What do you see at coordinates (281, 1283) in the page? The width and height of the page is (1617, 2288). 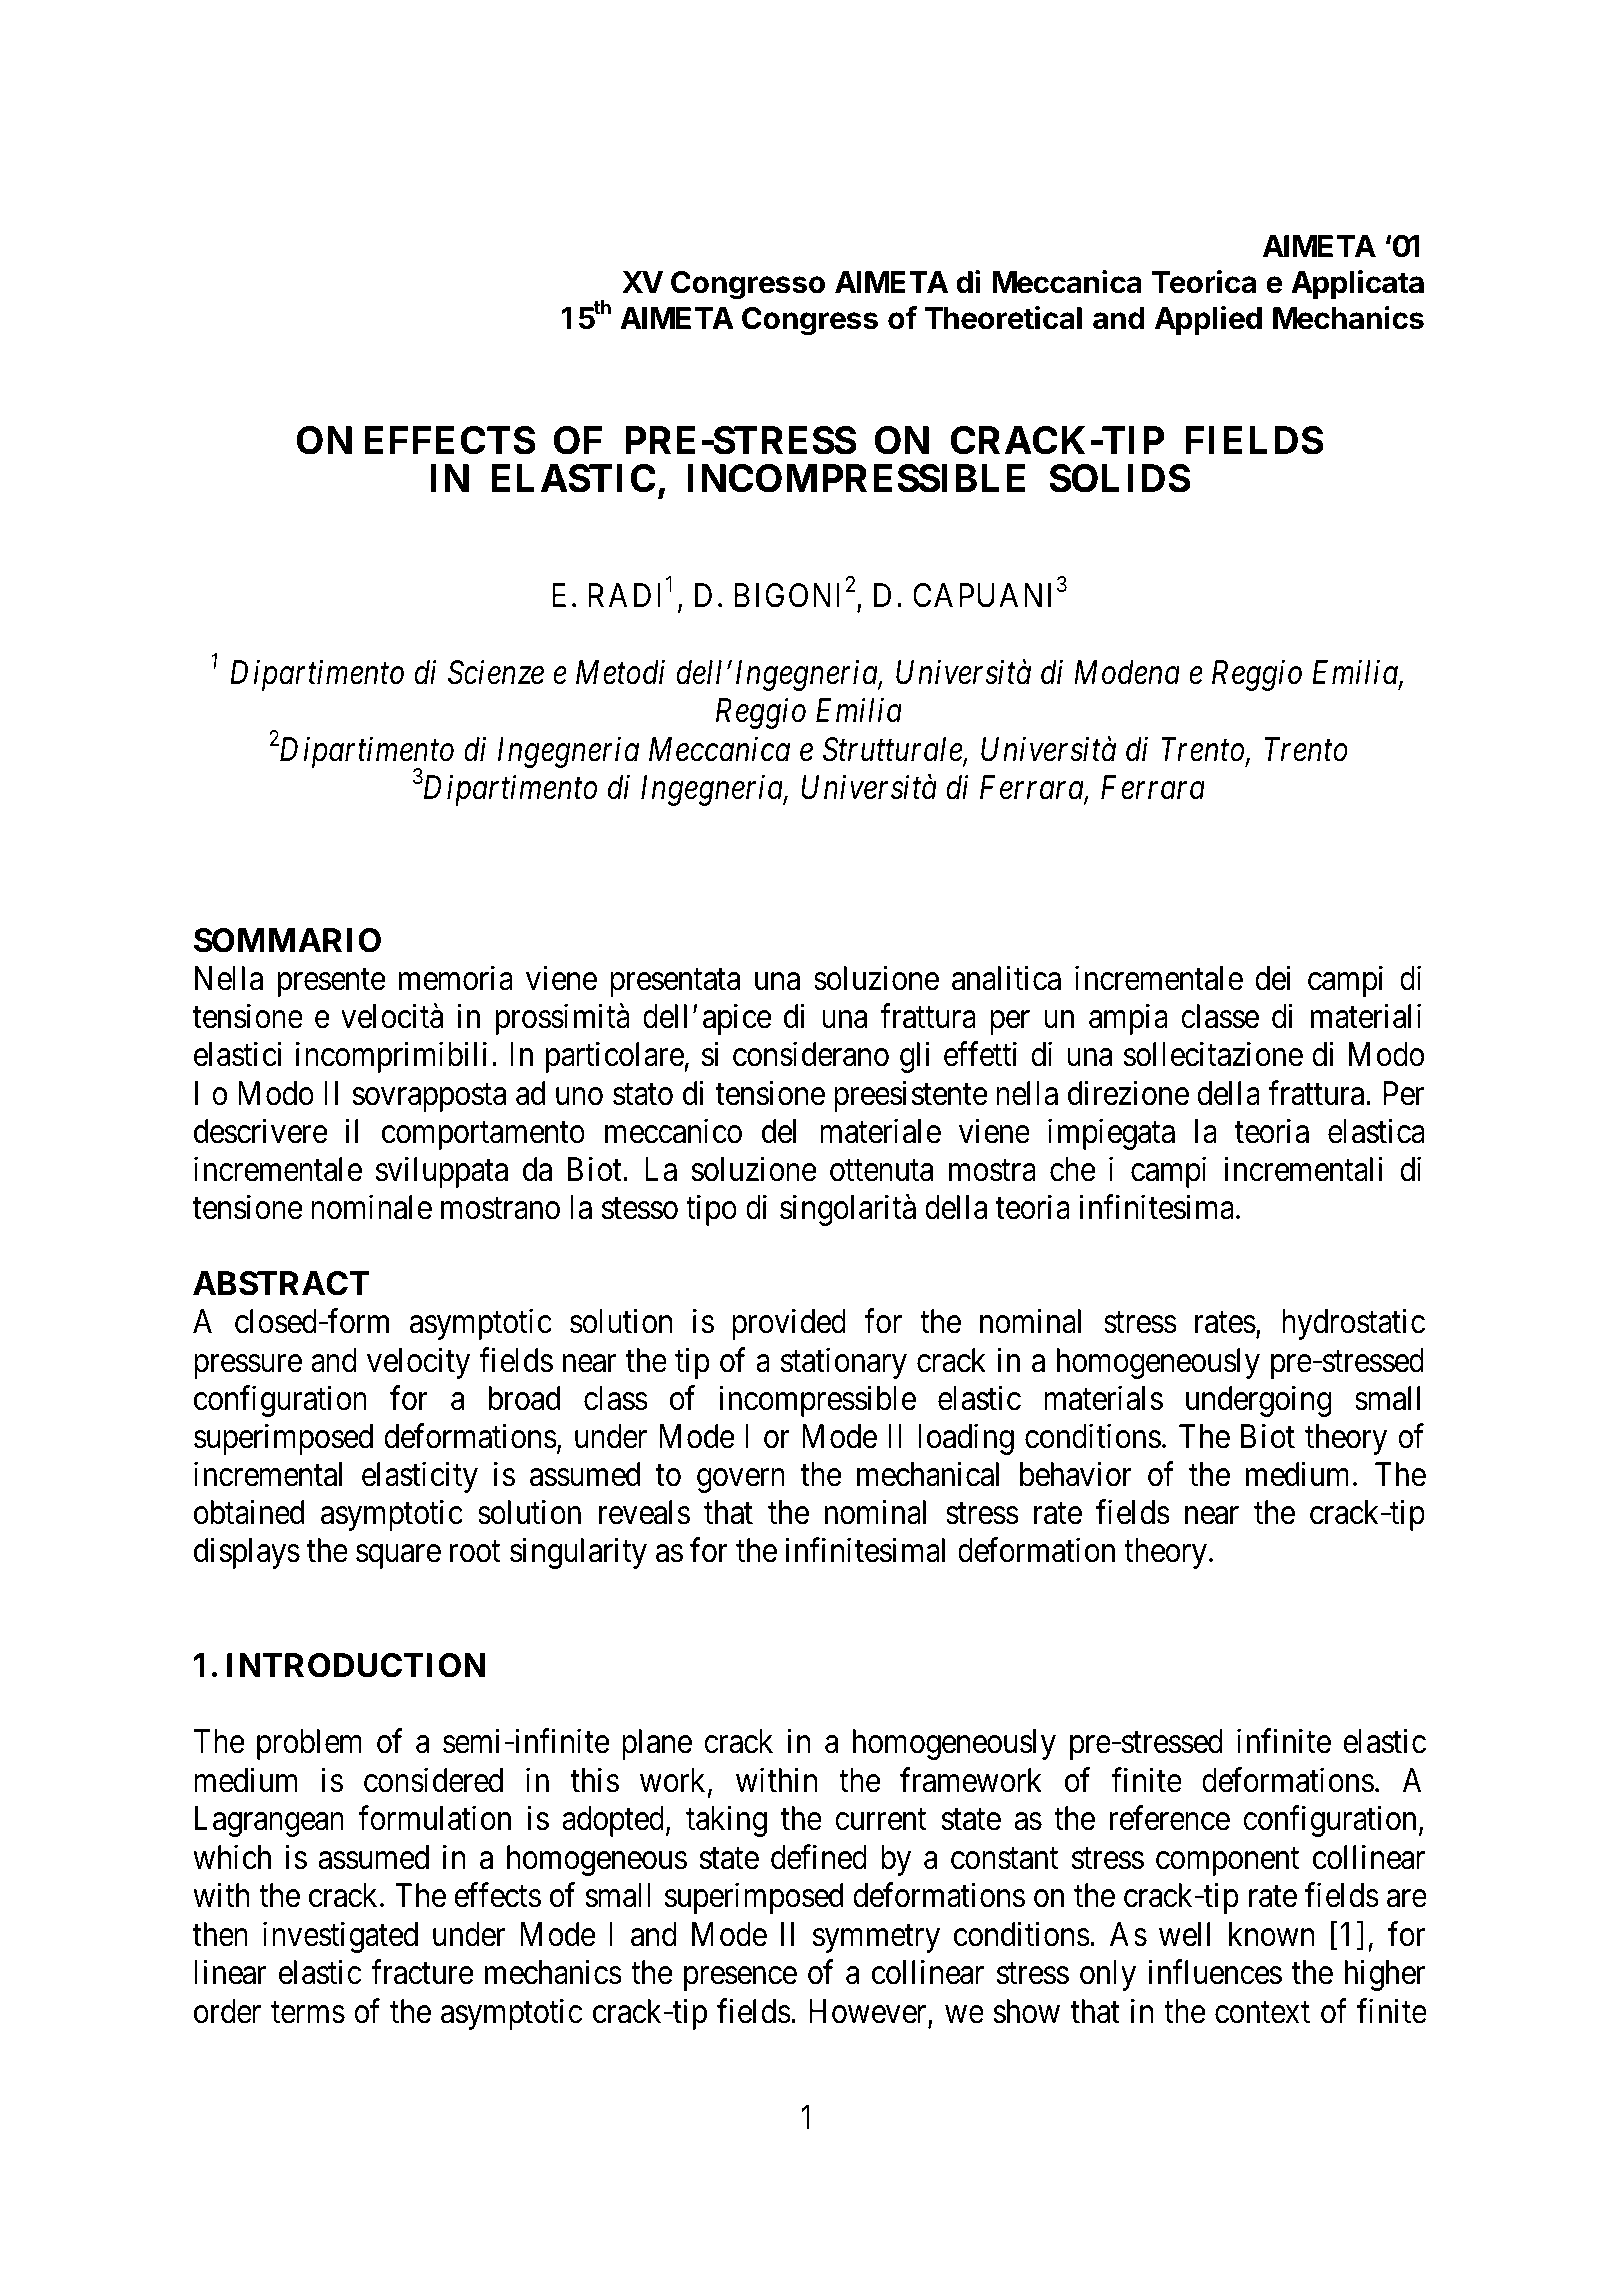 I see `ABSTRACT` at bounding box center [281, 1283].
